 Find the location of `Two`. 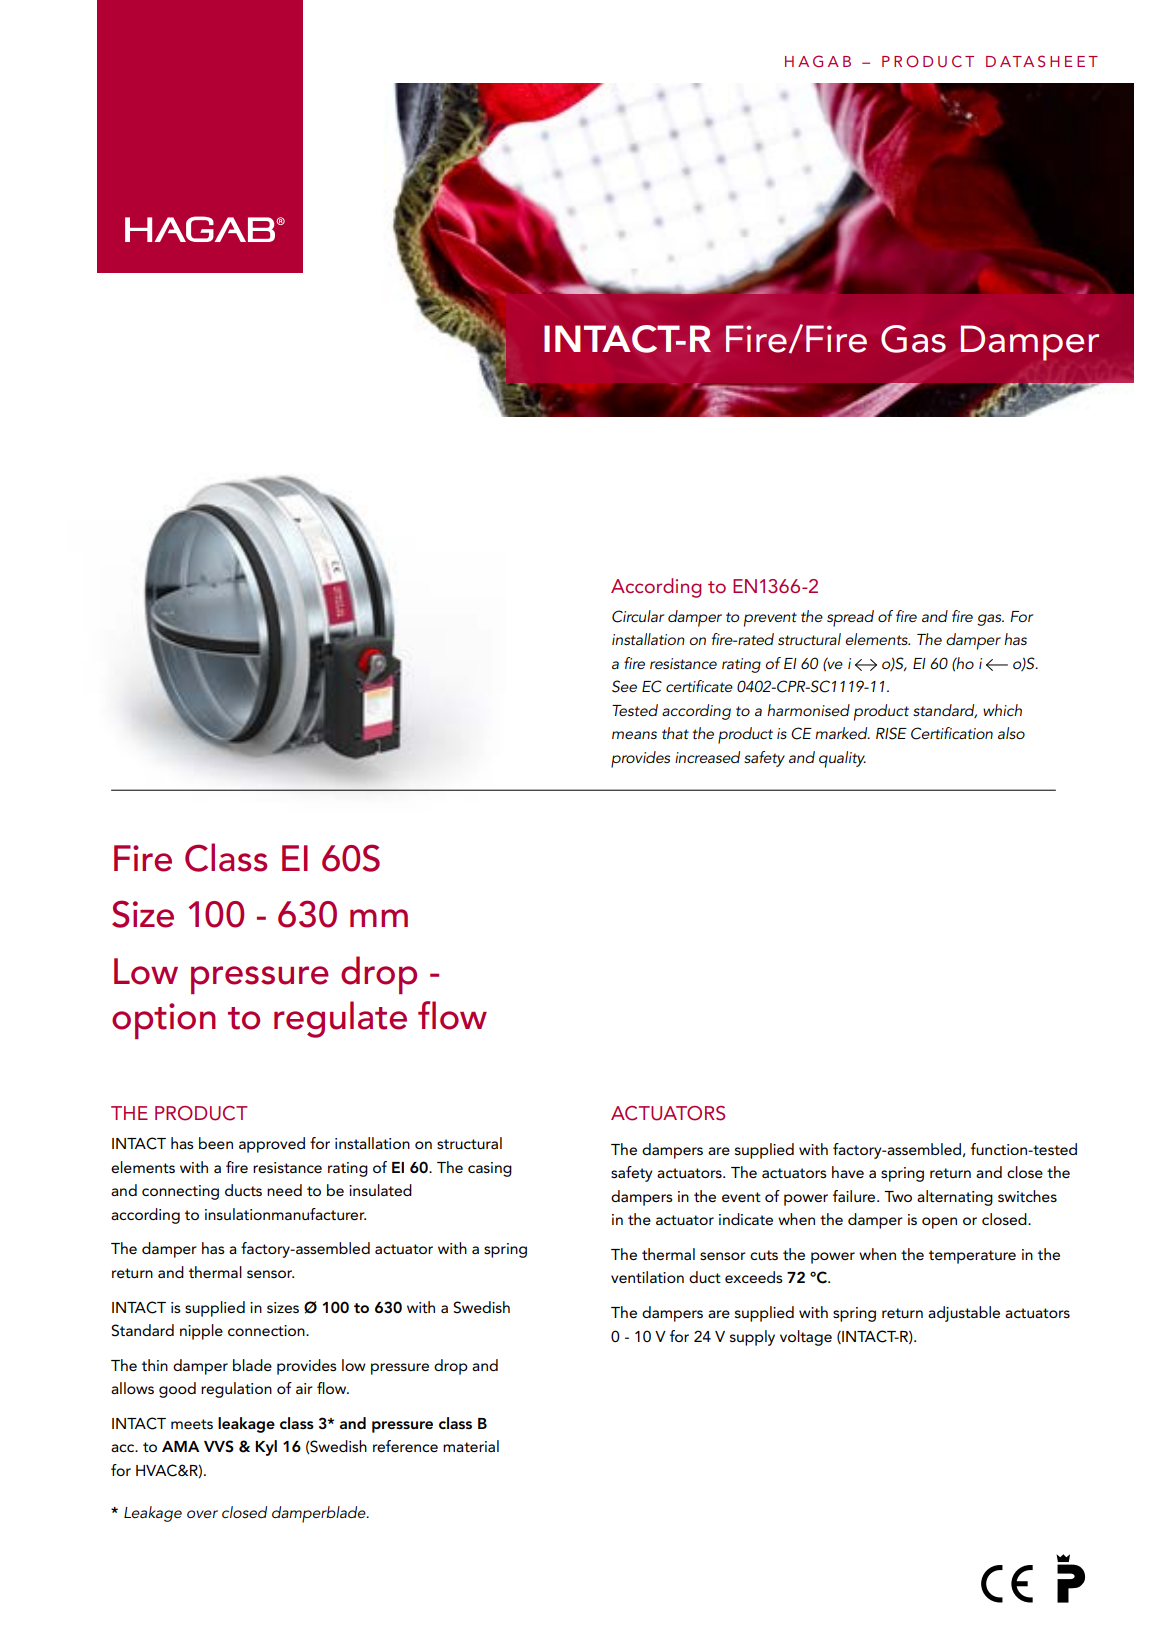

Two is located at coordinates (898, 1196).
